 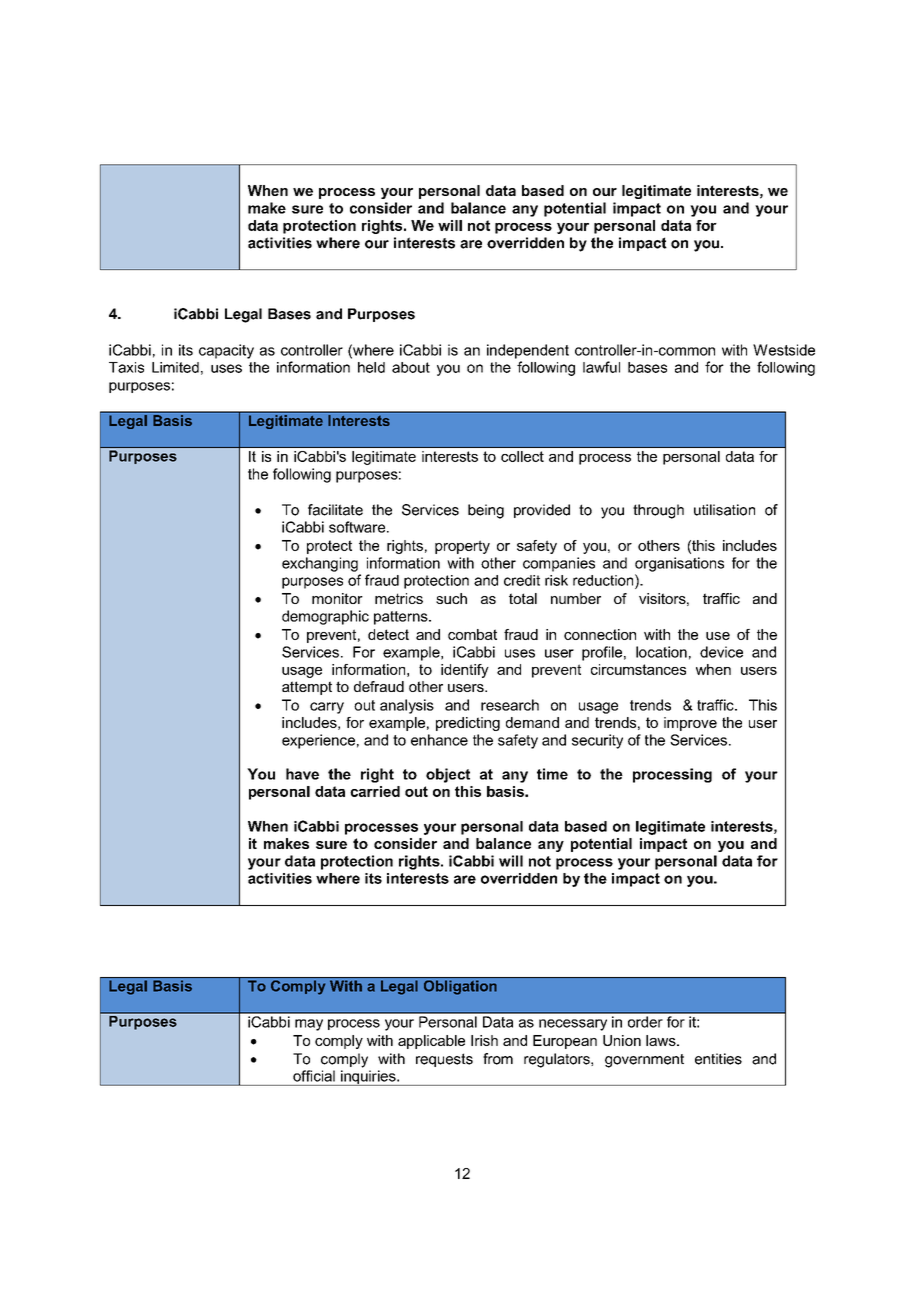 I want to click on about, so click(x=411, y=367).
